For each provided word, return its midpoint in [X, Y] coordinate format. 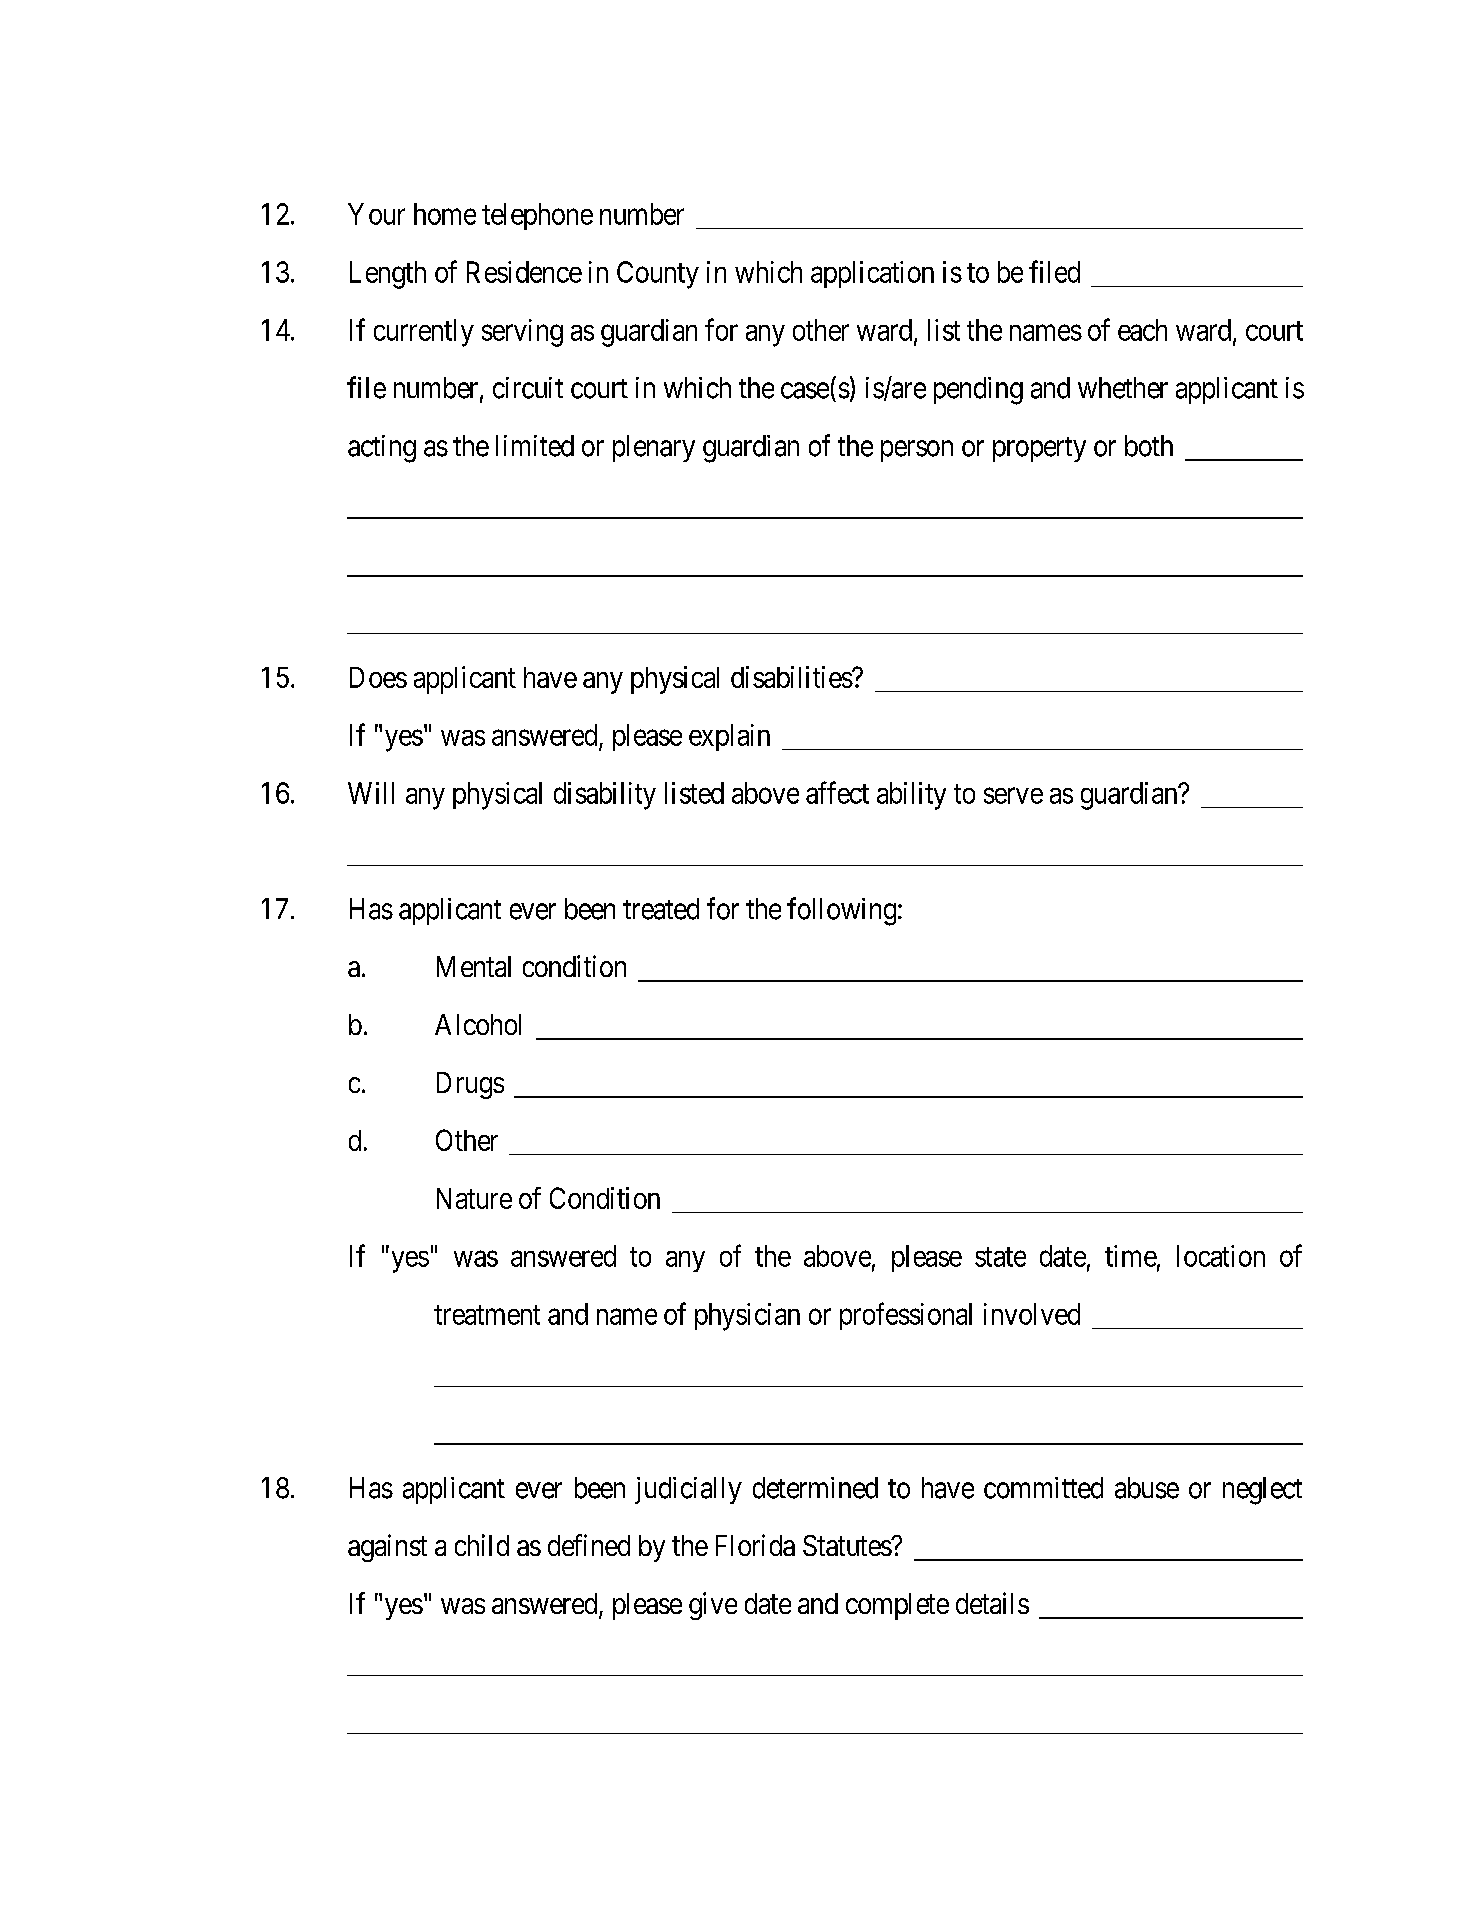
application [872, 274]
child [482, 1545]
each [1142, 330]
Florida [755, 1545]
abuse [1147, 1488]
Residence [524, 272]
